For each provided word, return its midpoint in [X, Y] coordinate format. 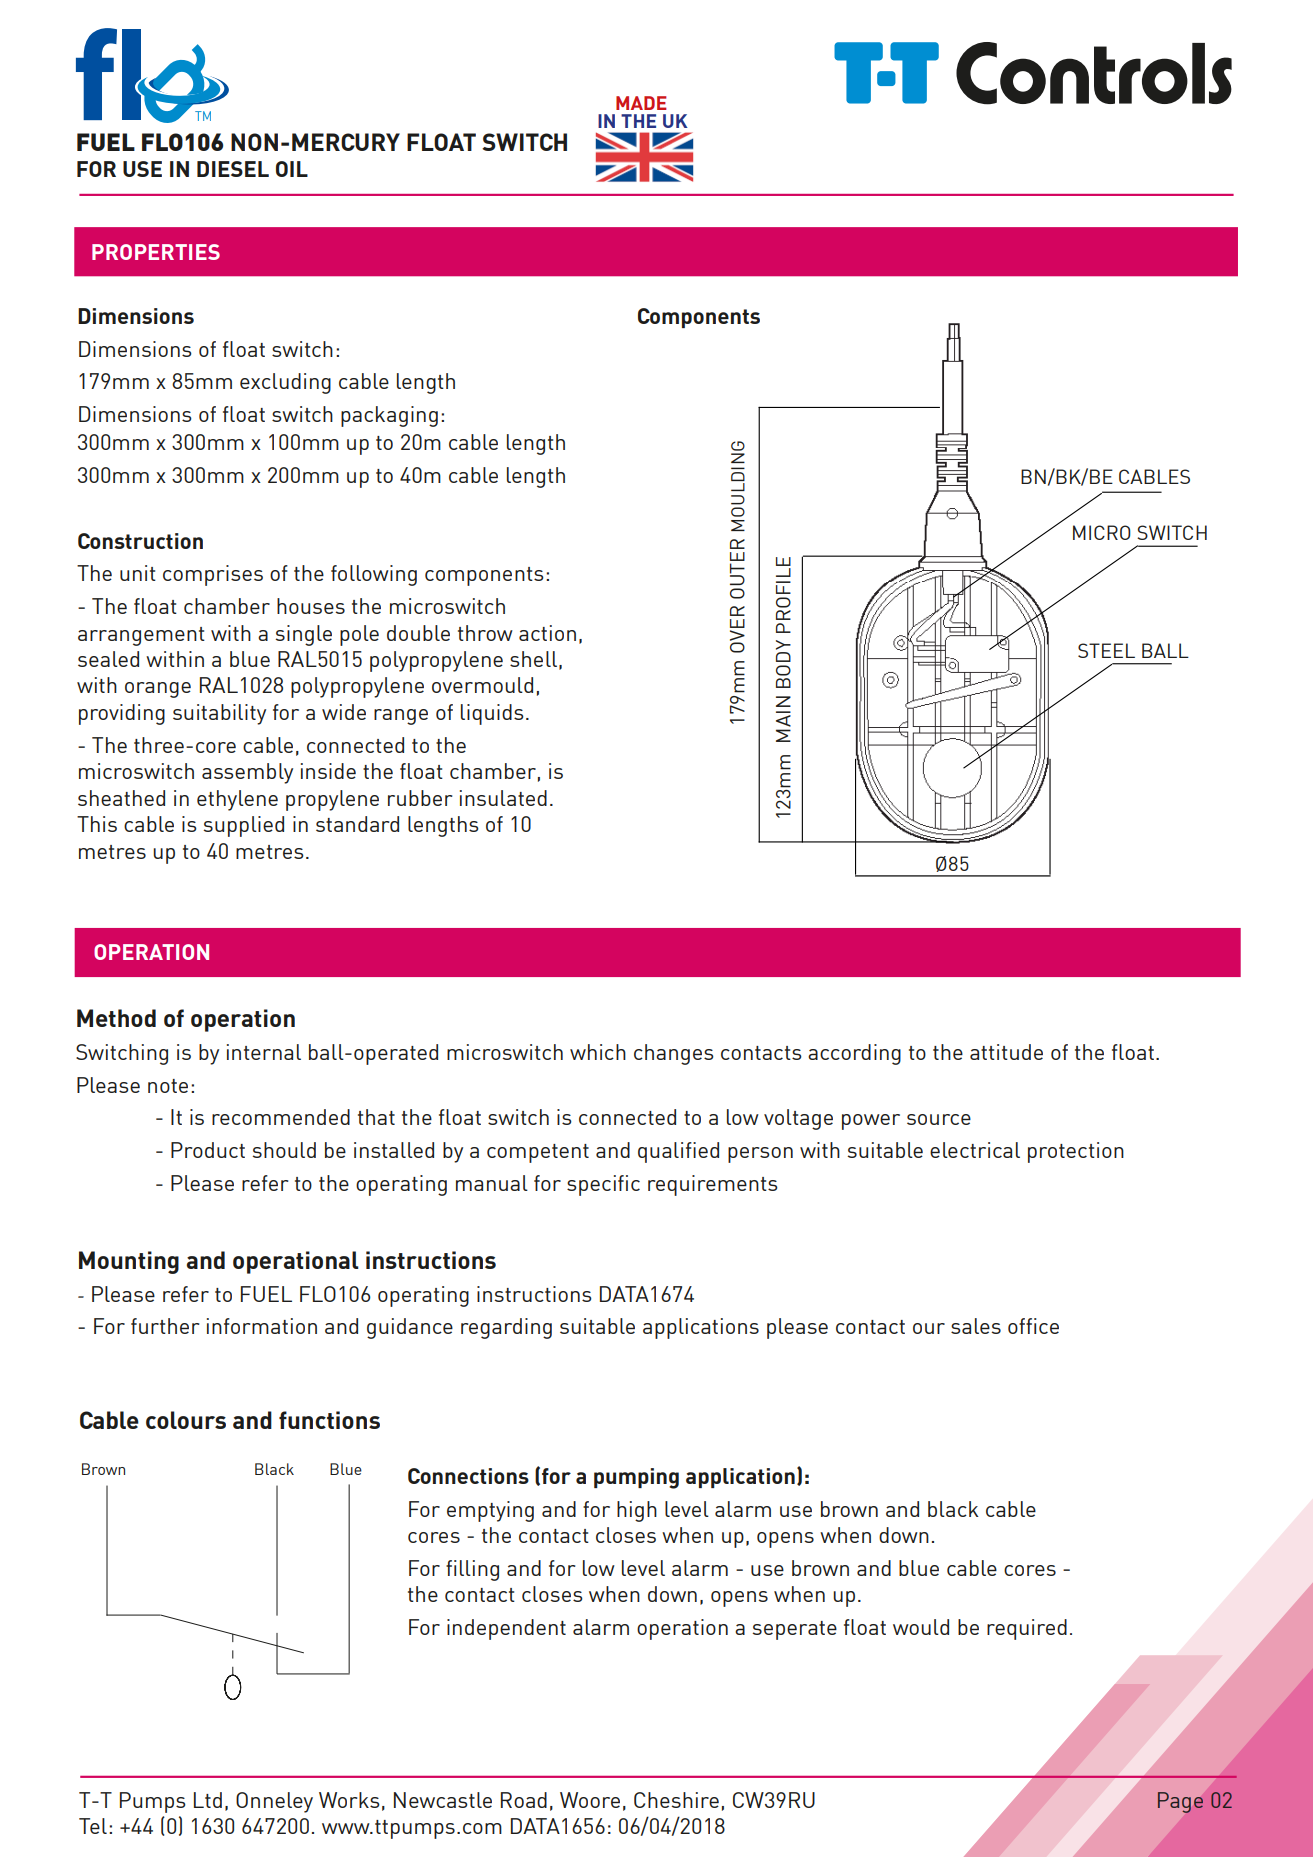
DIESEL [233, 169]
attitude [1006, 1052]
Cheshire [676, 1800]
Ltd [208, 1800]
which [598, 1052]
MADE [641, 103]
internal [264, 1052]
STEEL [1106, 650]
